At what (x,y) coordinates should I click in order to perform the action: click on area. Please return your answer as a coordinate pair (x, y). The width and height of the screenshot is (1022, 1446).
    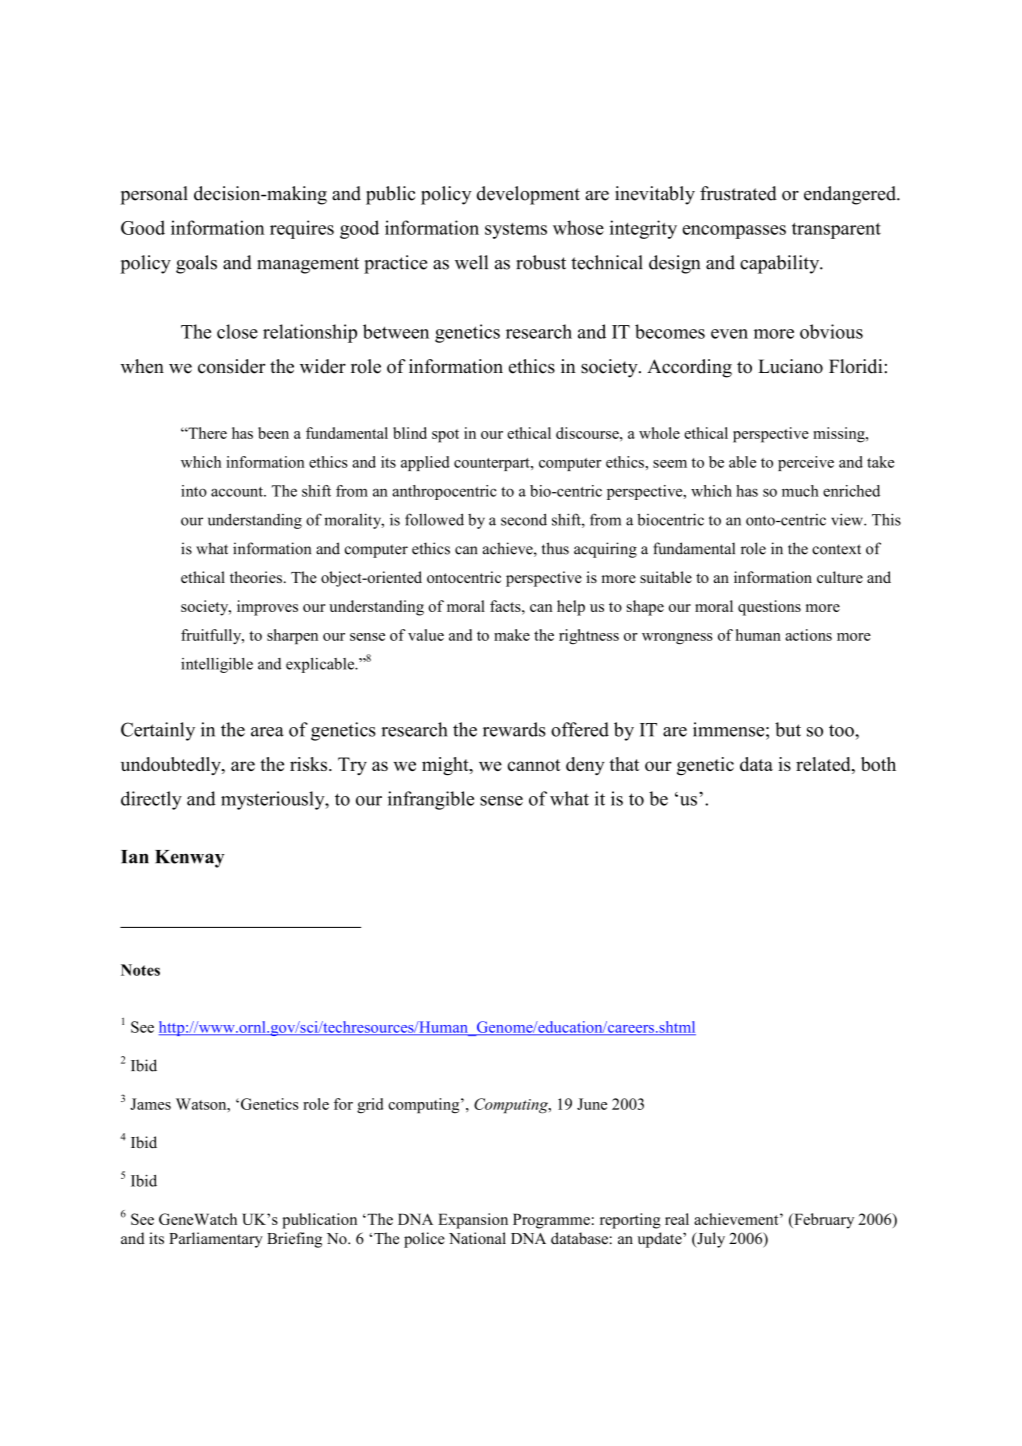
    Looking at the image, I should click on (267, 732).
